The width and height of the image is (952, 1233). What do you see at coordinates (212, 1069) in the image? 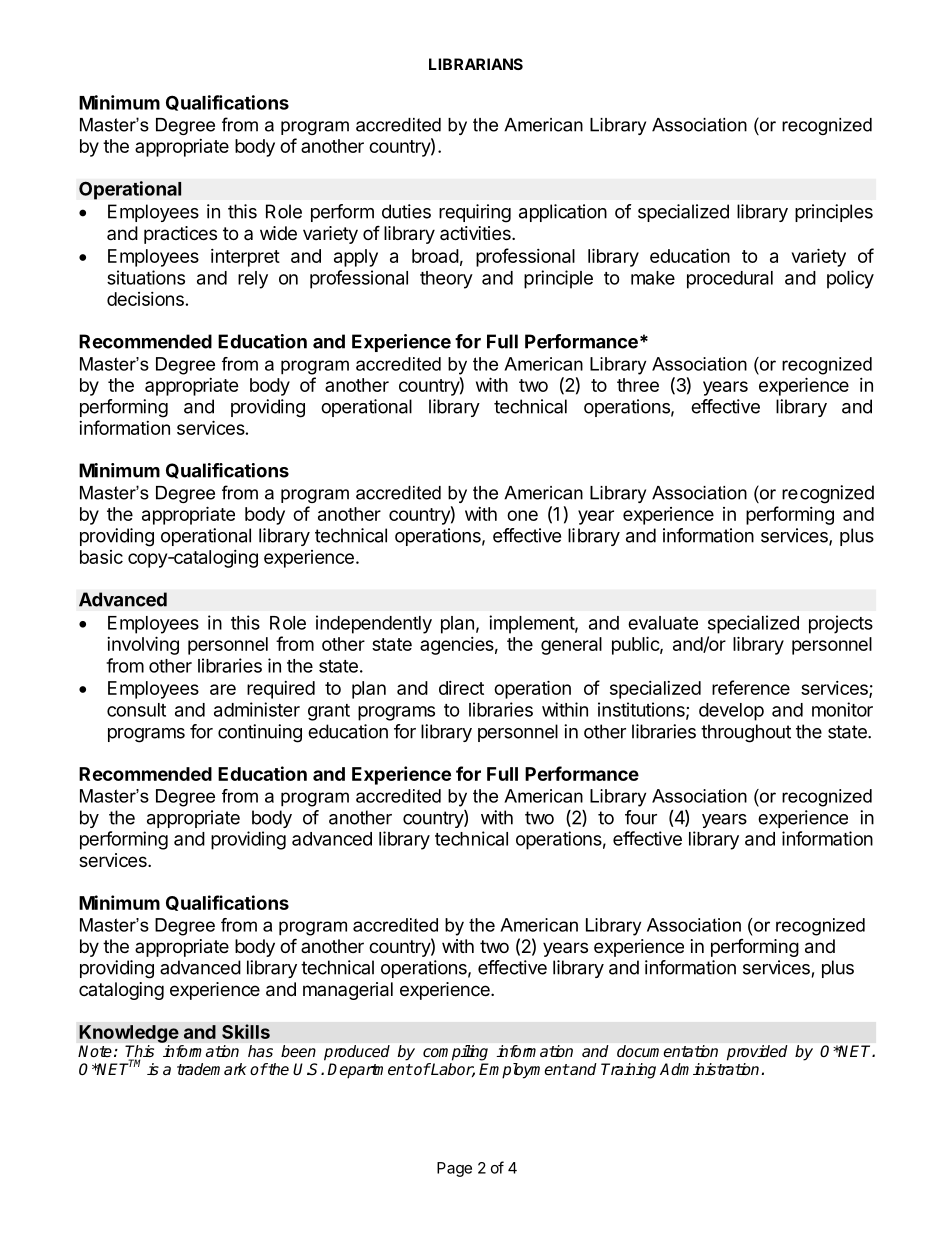
I see `trademark` at bounding box center [212, 1069].
